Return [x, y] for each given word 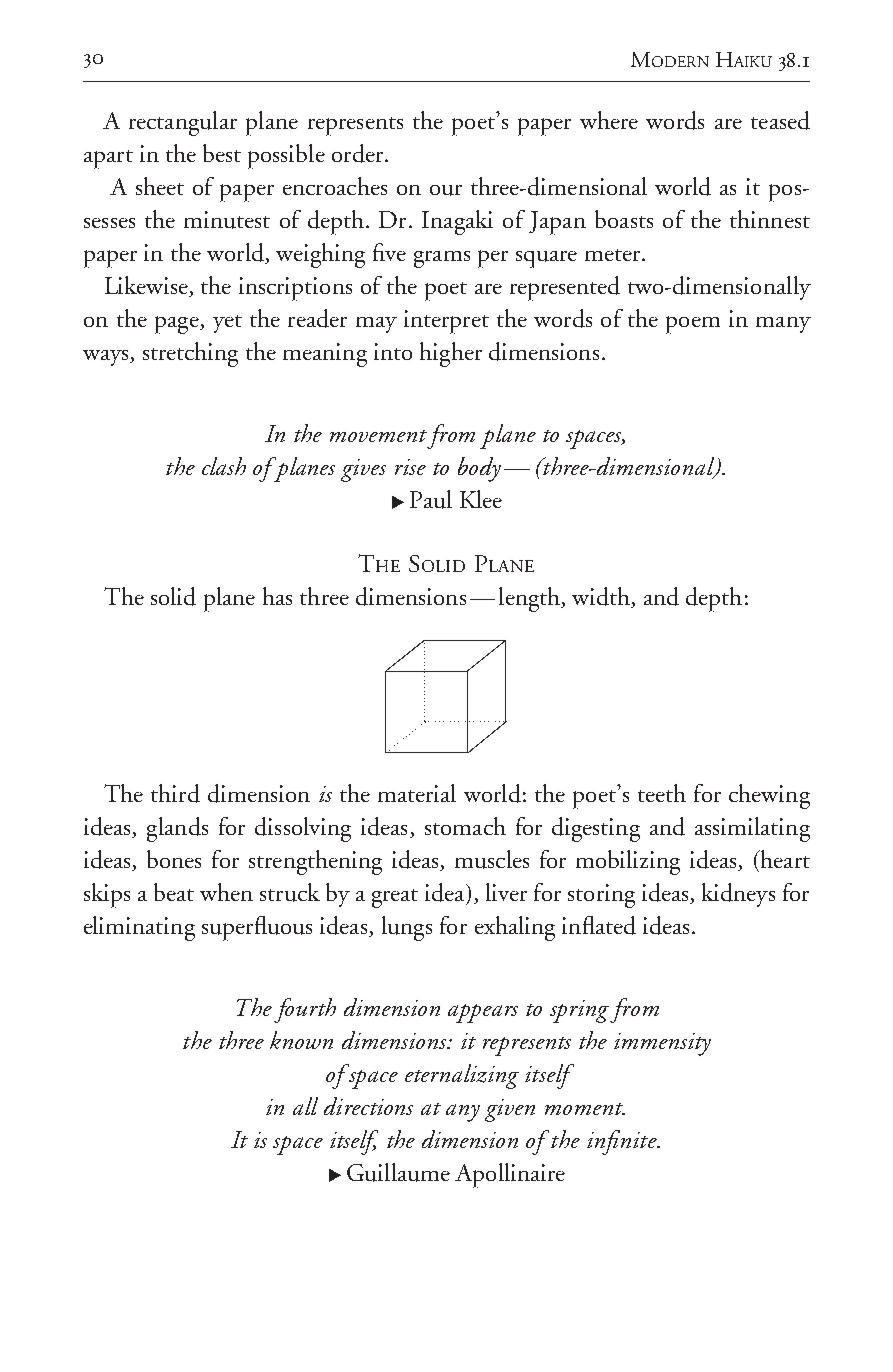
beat [174, 892]
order [359, 153]
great [395, 898]
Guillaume [398, 1172]
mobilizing [628, 862]
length [530, 599]
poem [693, 325]
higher [451, 354]
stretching [190, 354]
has [277, 596]
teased [780, 120]
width [602, 597]
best [222, 153]
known [301, 1040]
